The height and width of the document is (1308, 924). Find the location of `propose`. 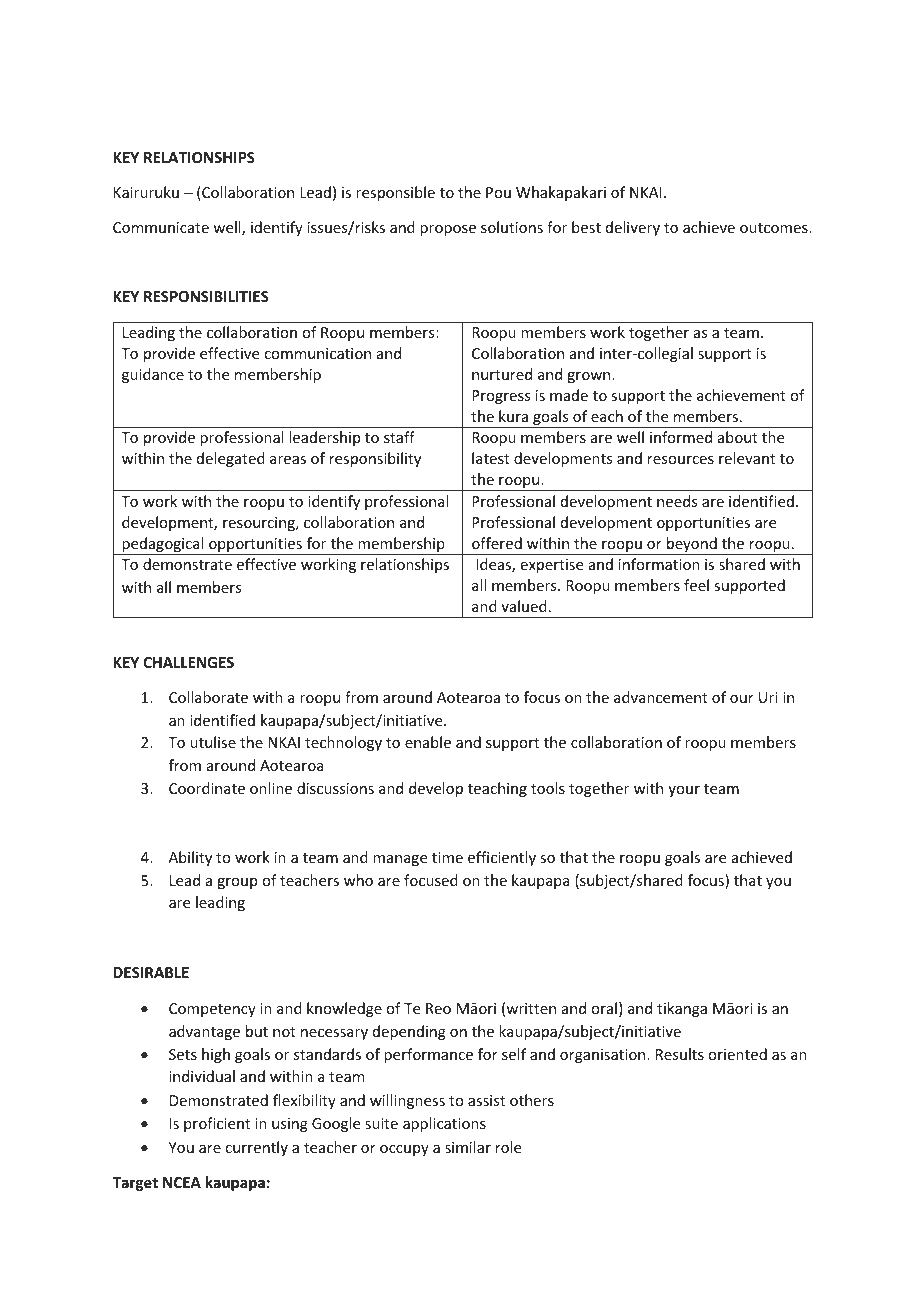

propose is located at coordinates (448, 230).
